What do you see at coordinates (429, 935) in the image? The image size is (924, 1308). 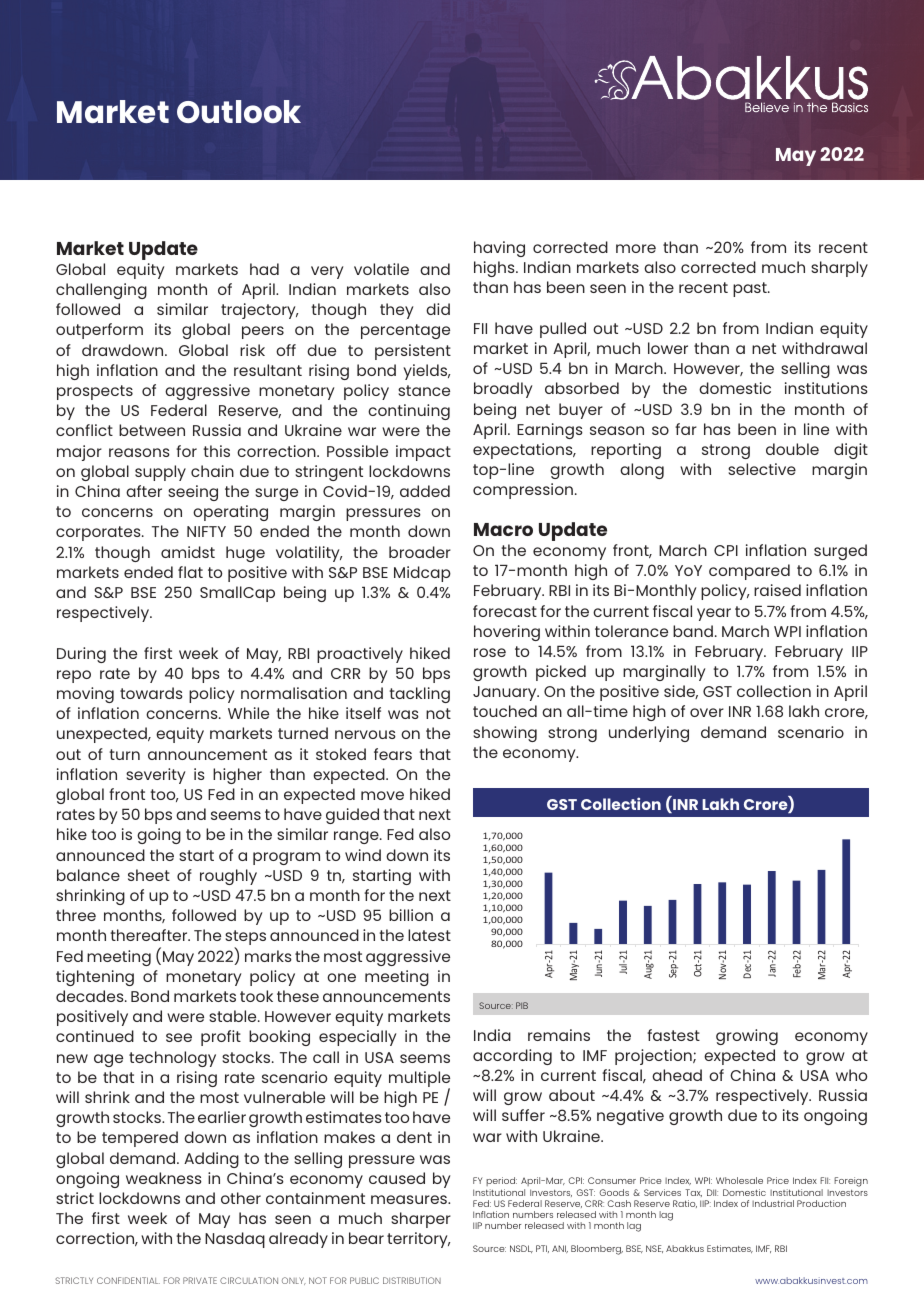 I see `latest` at bounding box center [429, 935].
